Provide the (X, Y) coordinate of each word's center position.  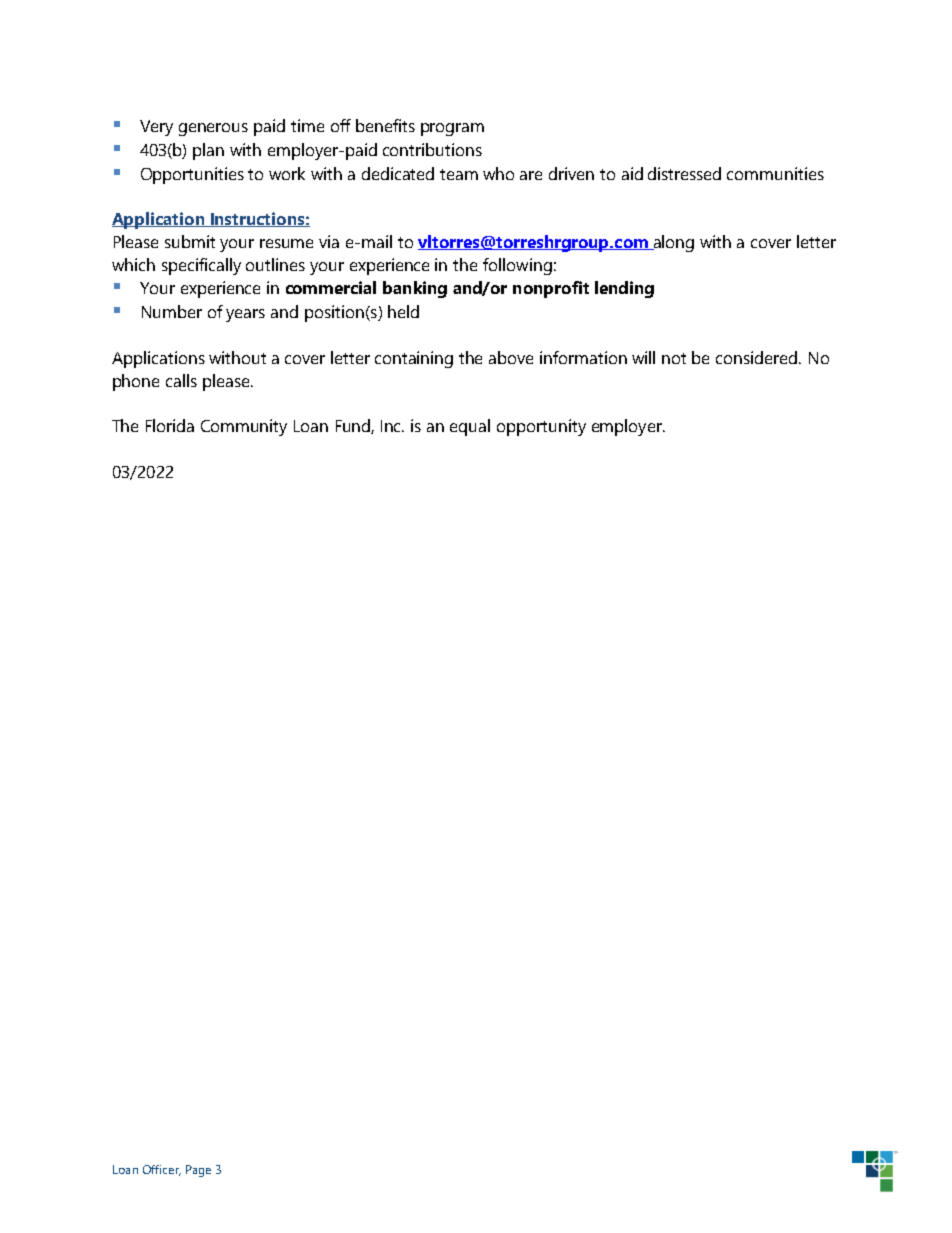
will (643, 357)
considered (758, 357)
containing (414, 359)
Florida (170, 425)
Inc (392, 426)
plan (208, 151)
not (674, 358)
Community (244, 427)
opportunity (541, 427)
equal (470, 427)
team (459, 174)
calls (181, 380)
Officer (162, 1170)
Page (198, 1171)
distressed (684, 173)
